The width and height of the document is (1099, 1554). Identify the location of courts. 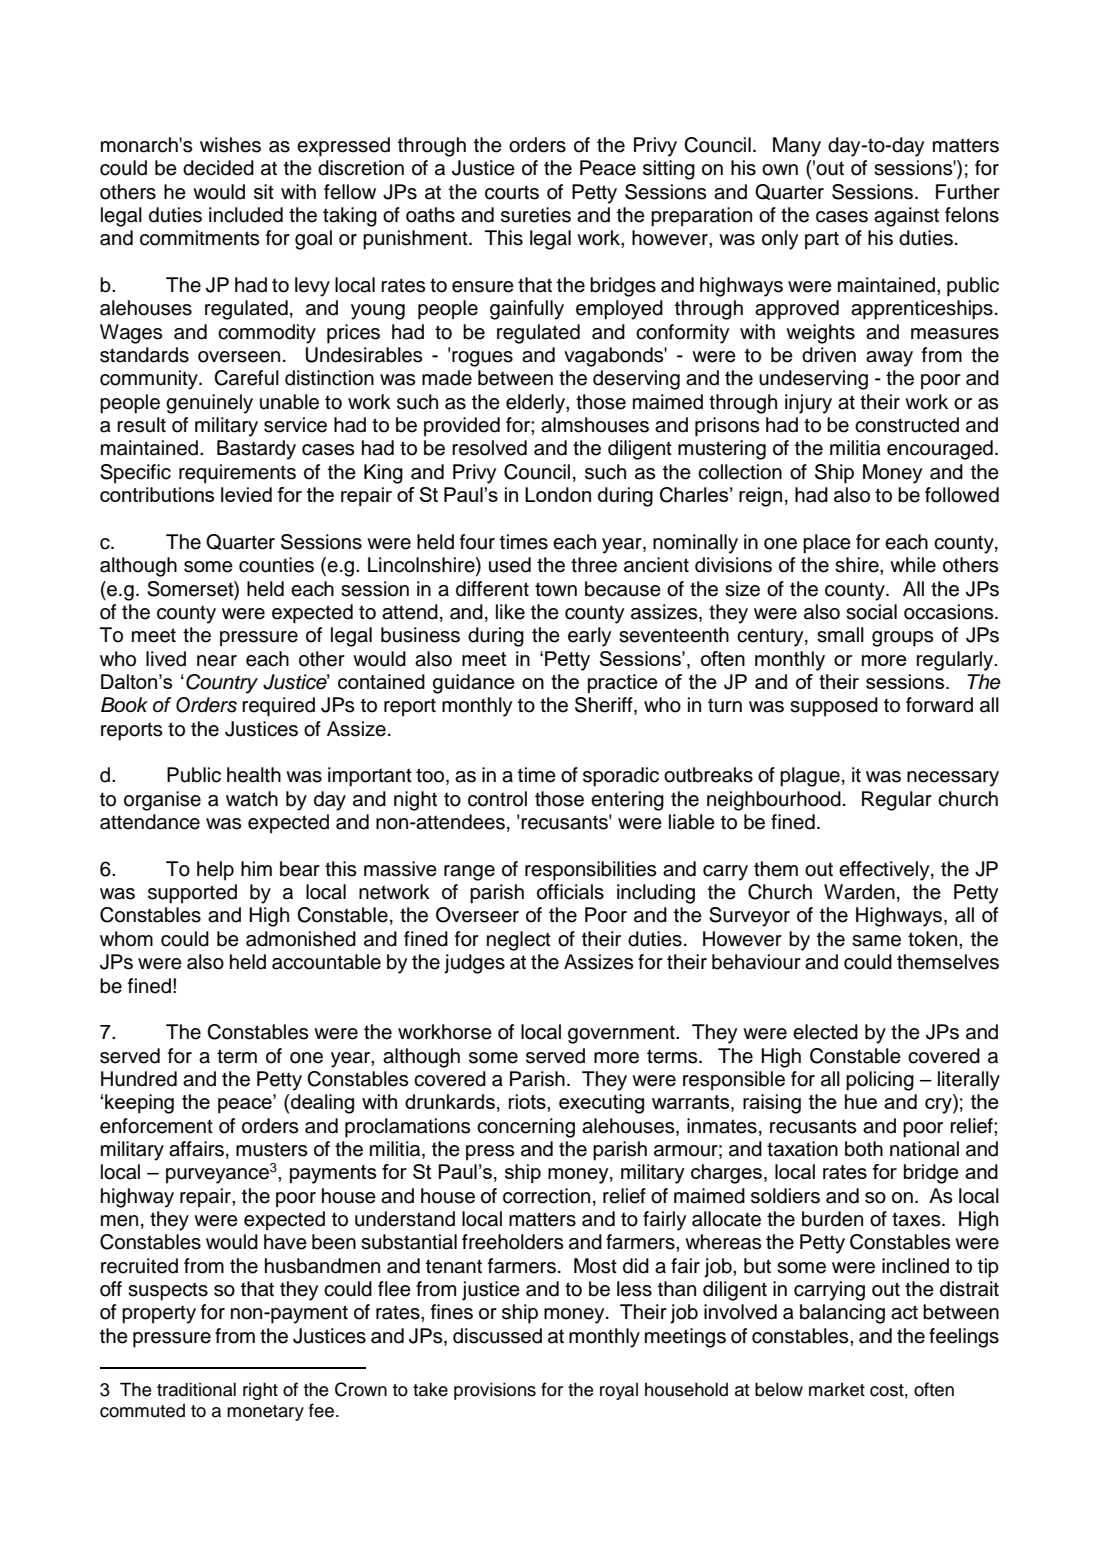
(512, 192).
